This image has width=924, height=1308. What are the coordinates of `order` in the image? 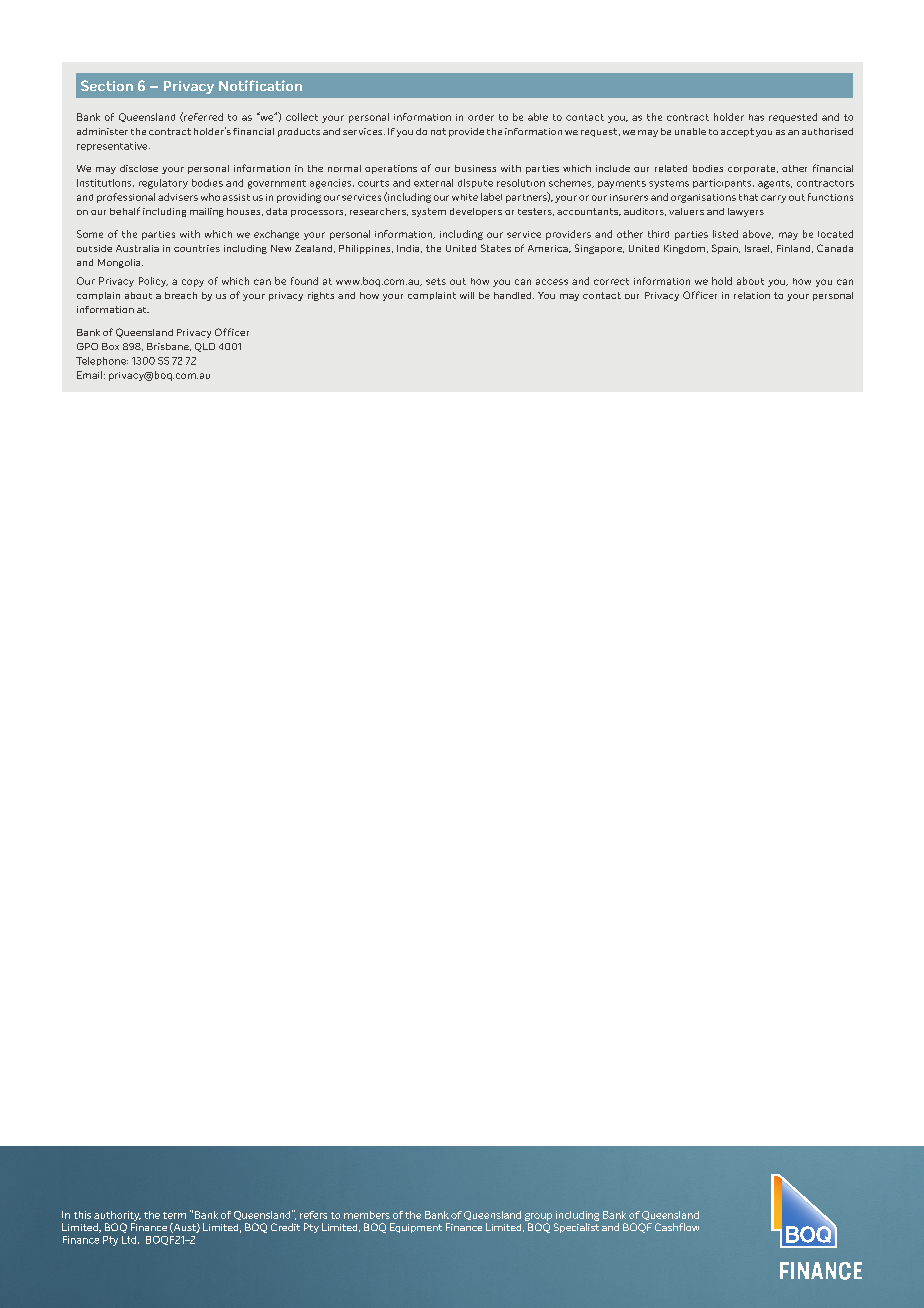 It's located at (481, 117).
